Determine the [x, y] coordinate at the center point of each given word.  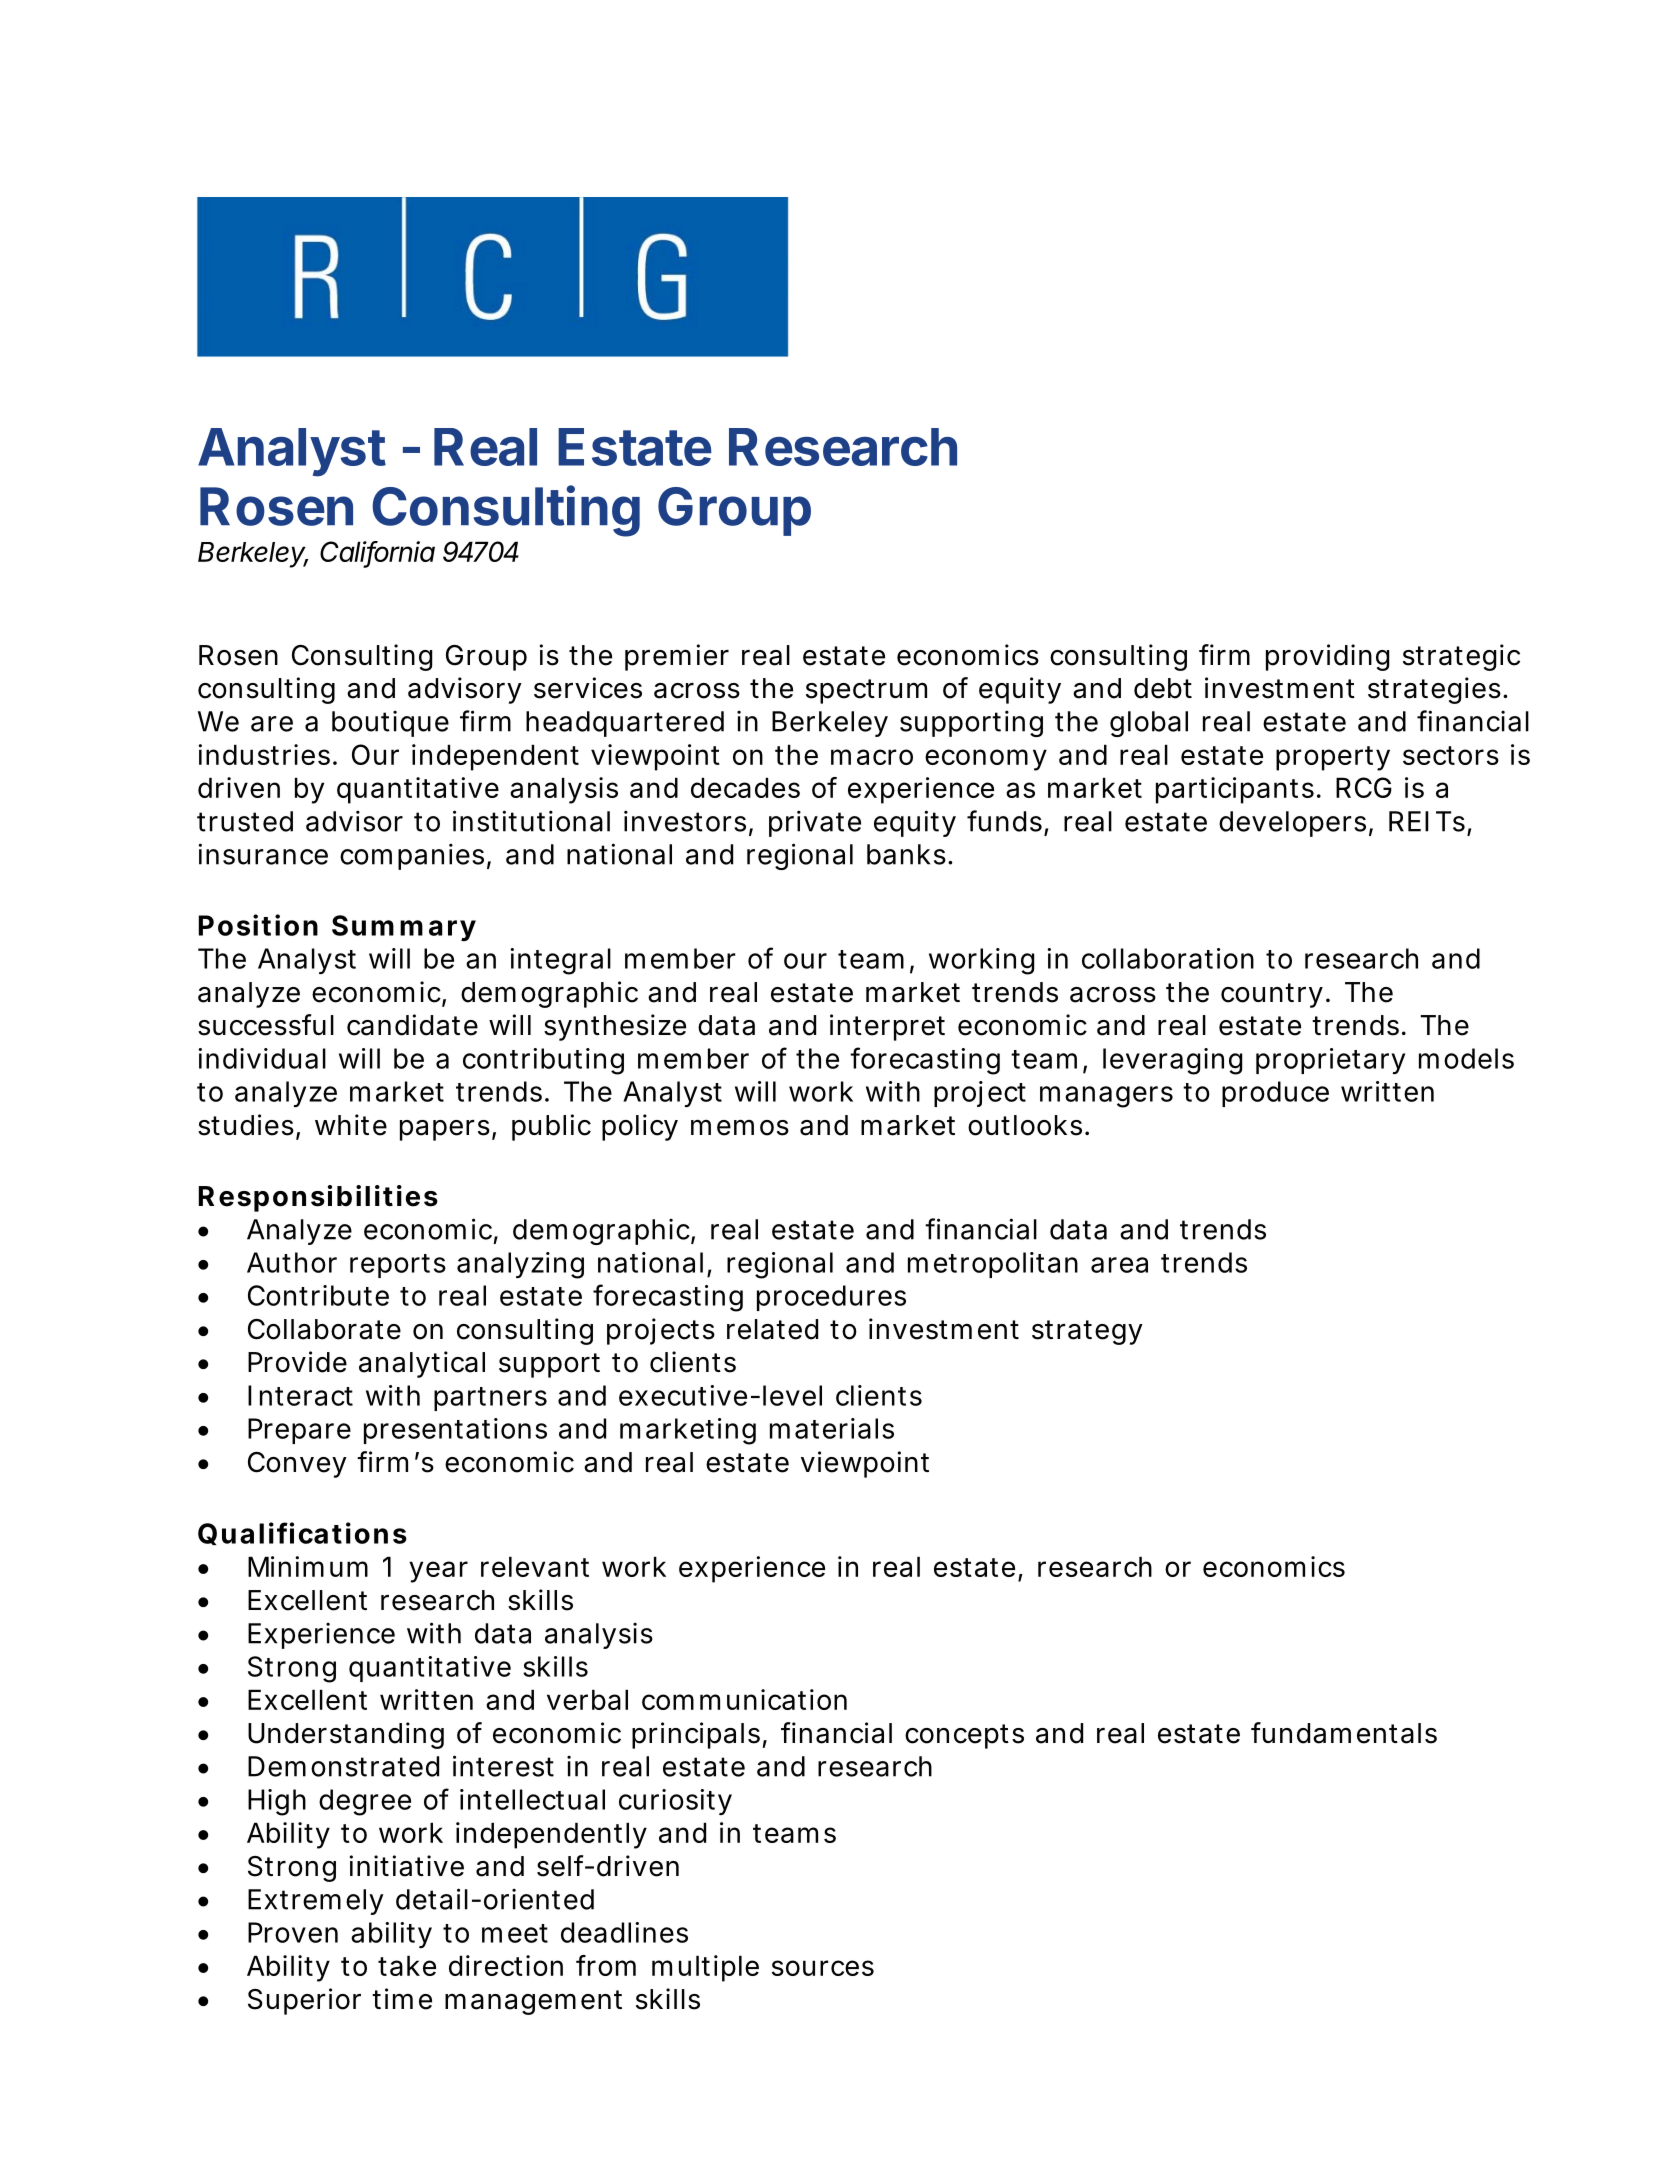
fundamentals [1344, 1733]
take [407, 1965]
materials [832, 1428]
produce [1275, 1094]
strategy [1087, 1332]
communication [744, 1699]
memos [740, 1127]
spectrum [866, 691]
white [351, 1125]
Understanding [346, 1735]
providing [1327, 657]
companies [412, 856]
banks [906, 854]
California [377, 553]
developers [1292, 824]
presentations [455, 1431]
